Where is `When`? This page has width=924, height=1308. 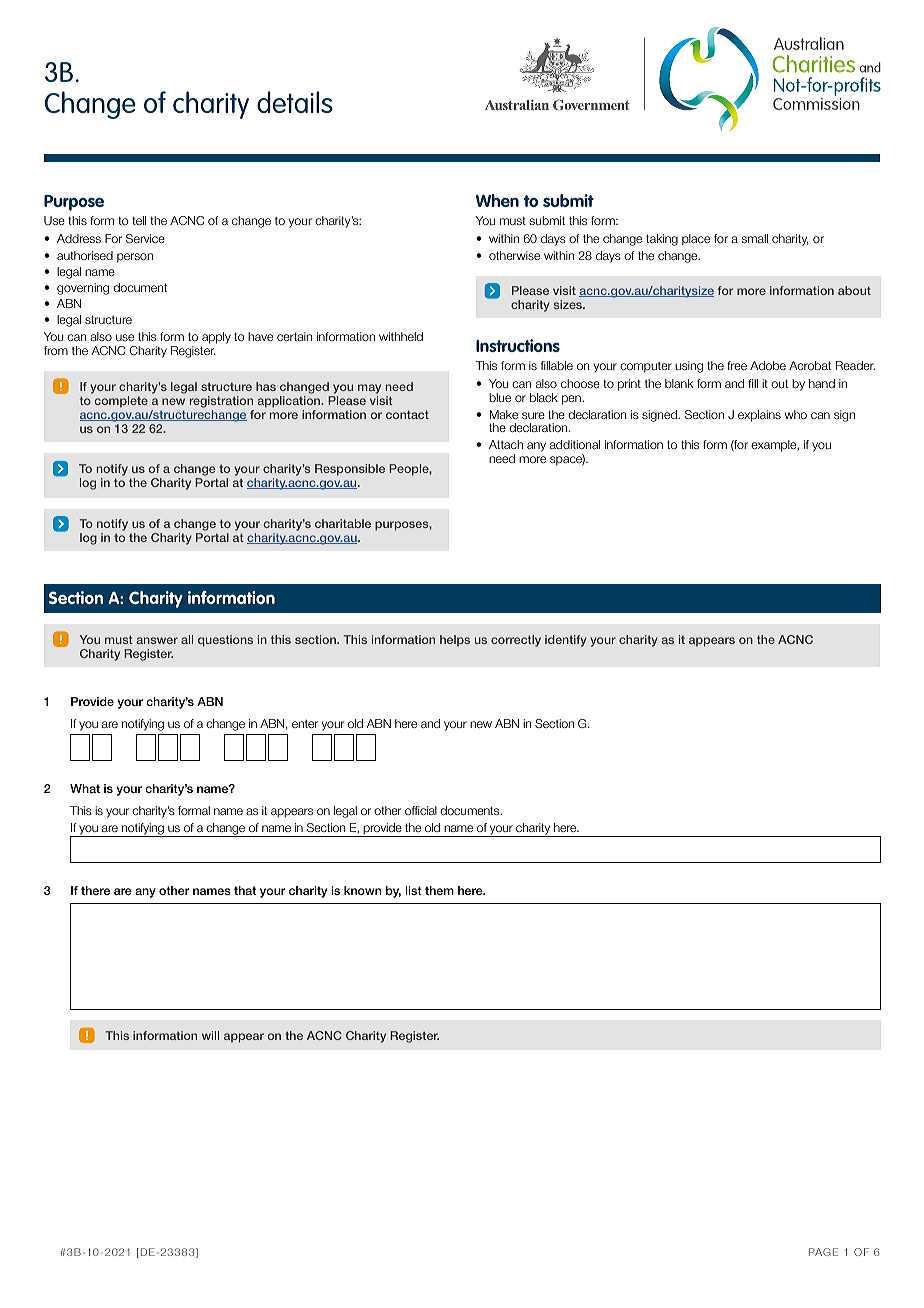
When is located at coordinates (497, 200).
